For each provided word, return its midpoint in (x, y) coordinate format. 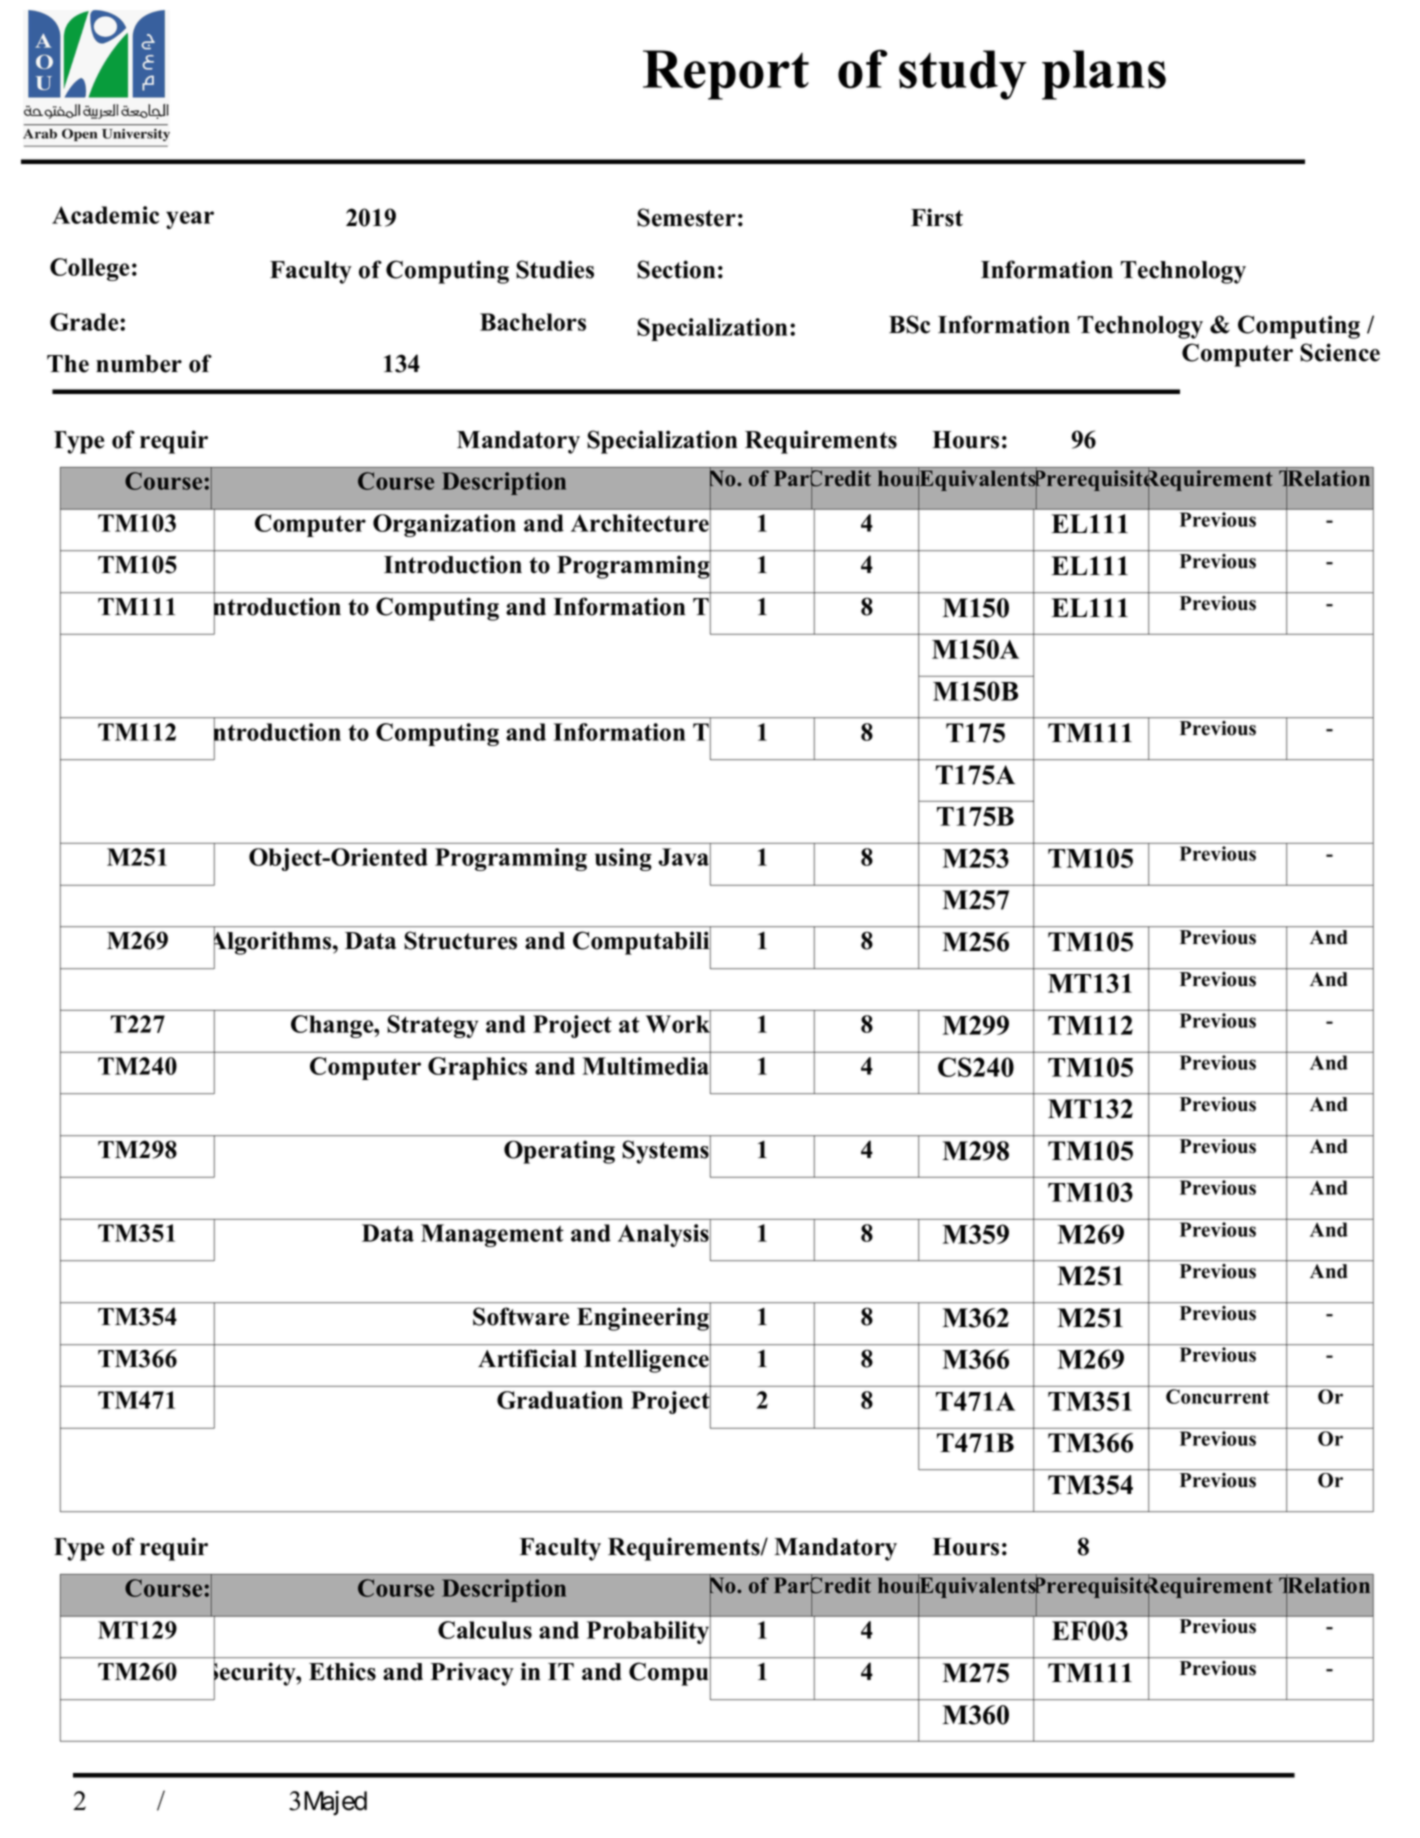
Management (492, 1235)
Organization (444, 525)
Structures (460, 940)
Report (726, 75)
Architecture (641, 523)
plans (1104, 75)
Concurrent (1217, 1396)
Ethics (342, 1671)
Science (1340, 352)
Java (684, 857)
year (190, 220)
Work (678, 1024)
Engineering (644, 1319)
